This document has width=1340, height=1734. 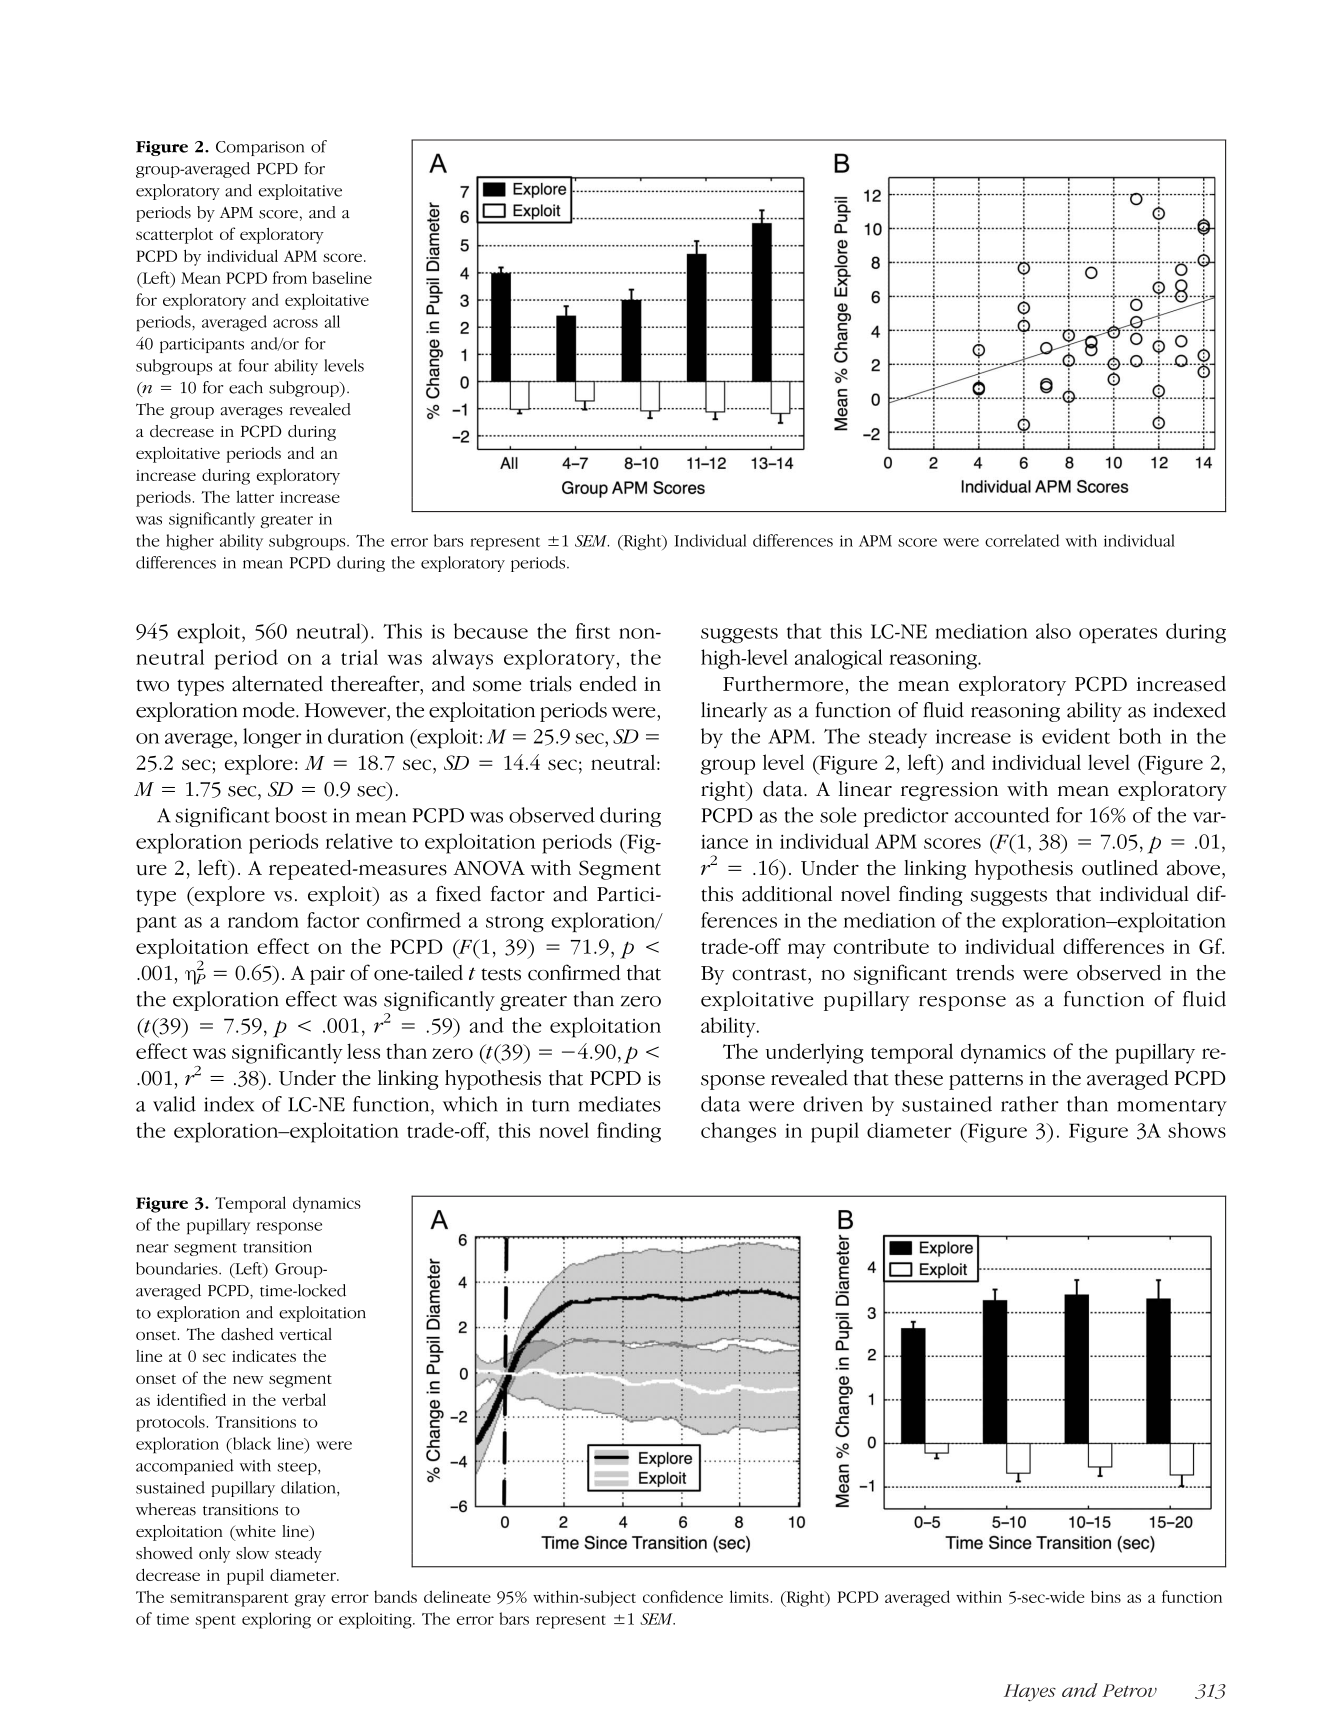 What do you see at coordinates (985, 973) in the document?
I see `trends` at bounding box center [985, 973].
